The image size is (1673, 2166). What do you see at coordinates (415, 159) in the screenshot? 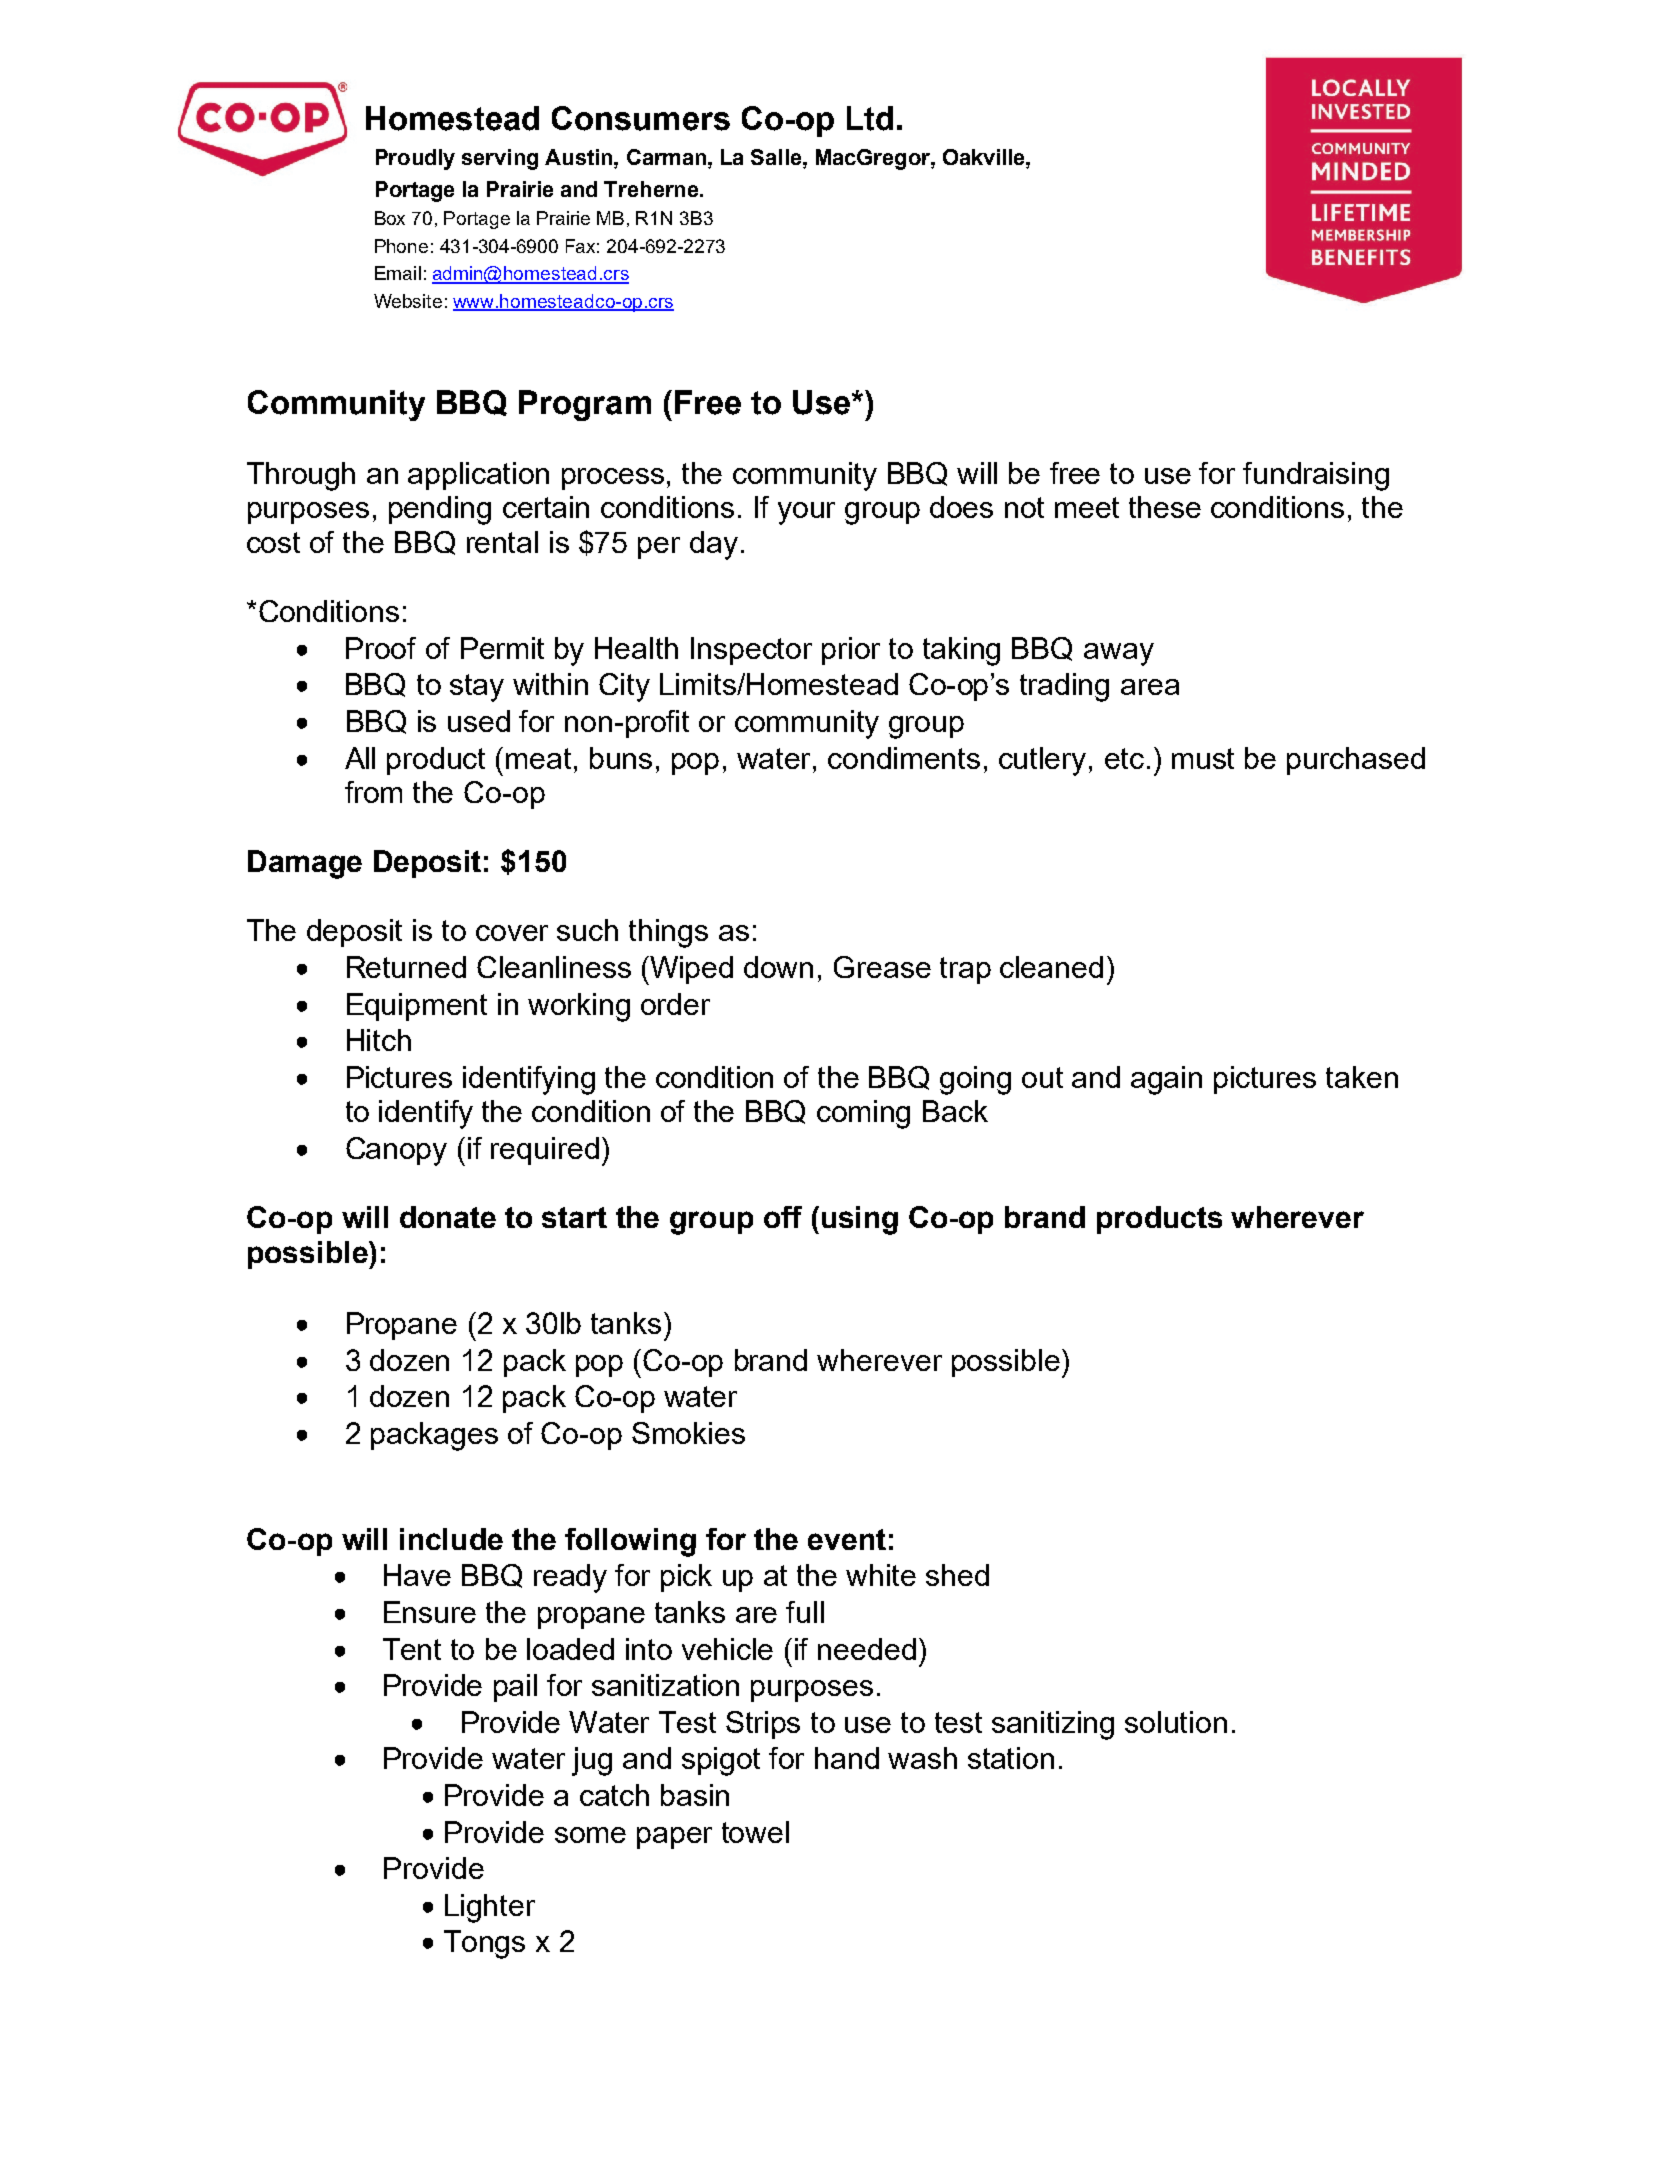
I see `Proudly` at bounding box center [415, 159].
